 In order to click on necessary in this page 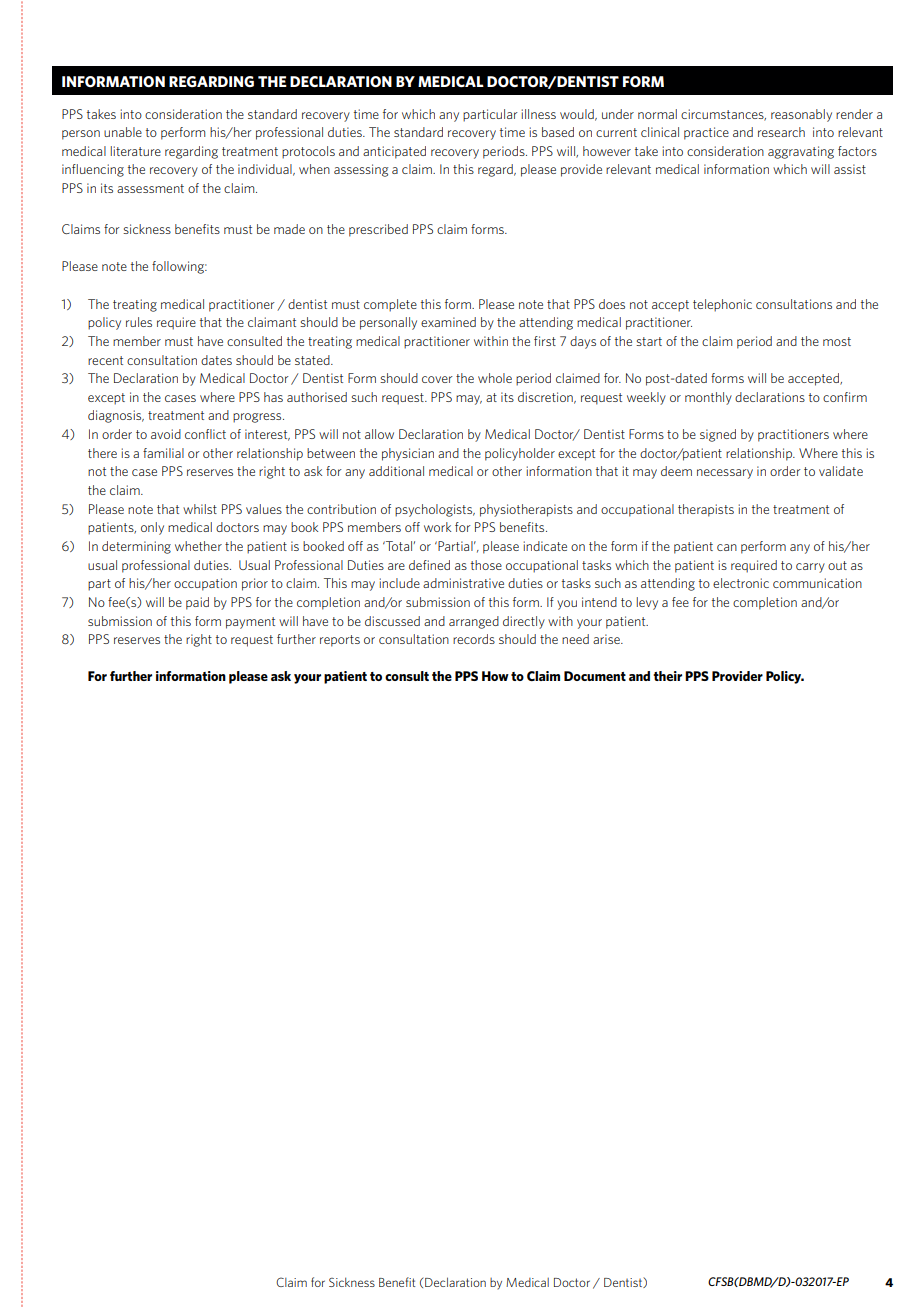, I will do `click(725, 474)`.
